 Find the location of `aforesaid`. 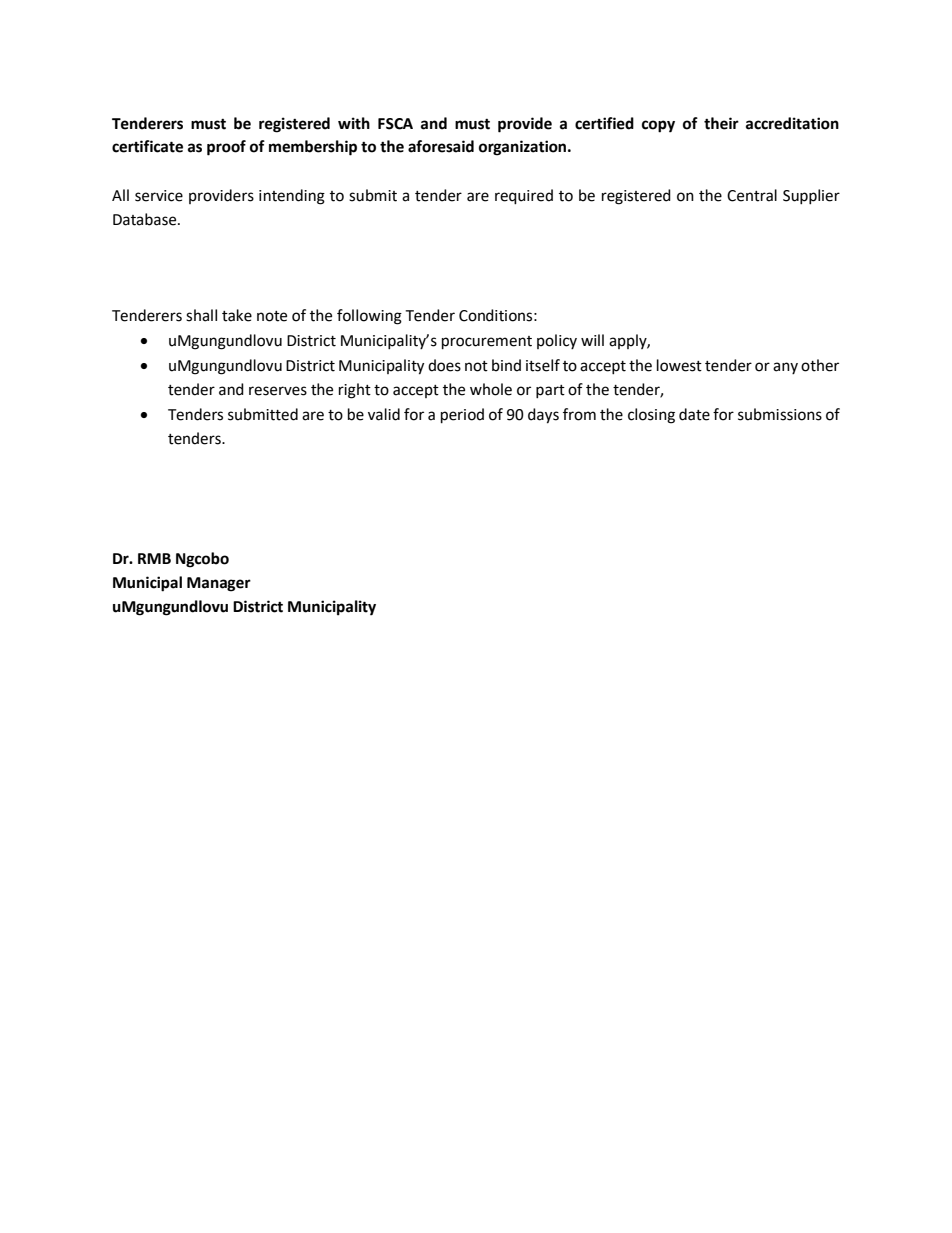

aforesaid is located at coordinates (441, 146).
